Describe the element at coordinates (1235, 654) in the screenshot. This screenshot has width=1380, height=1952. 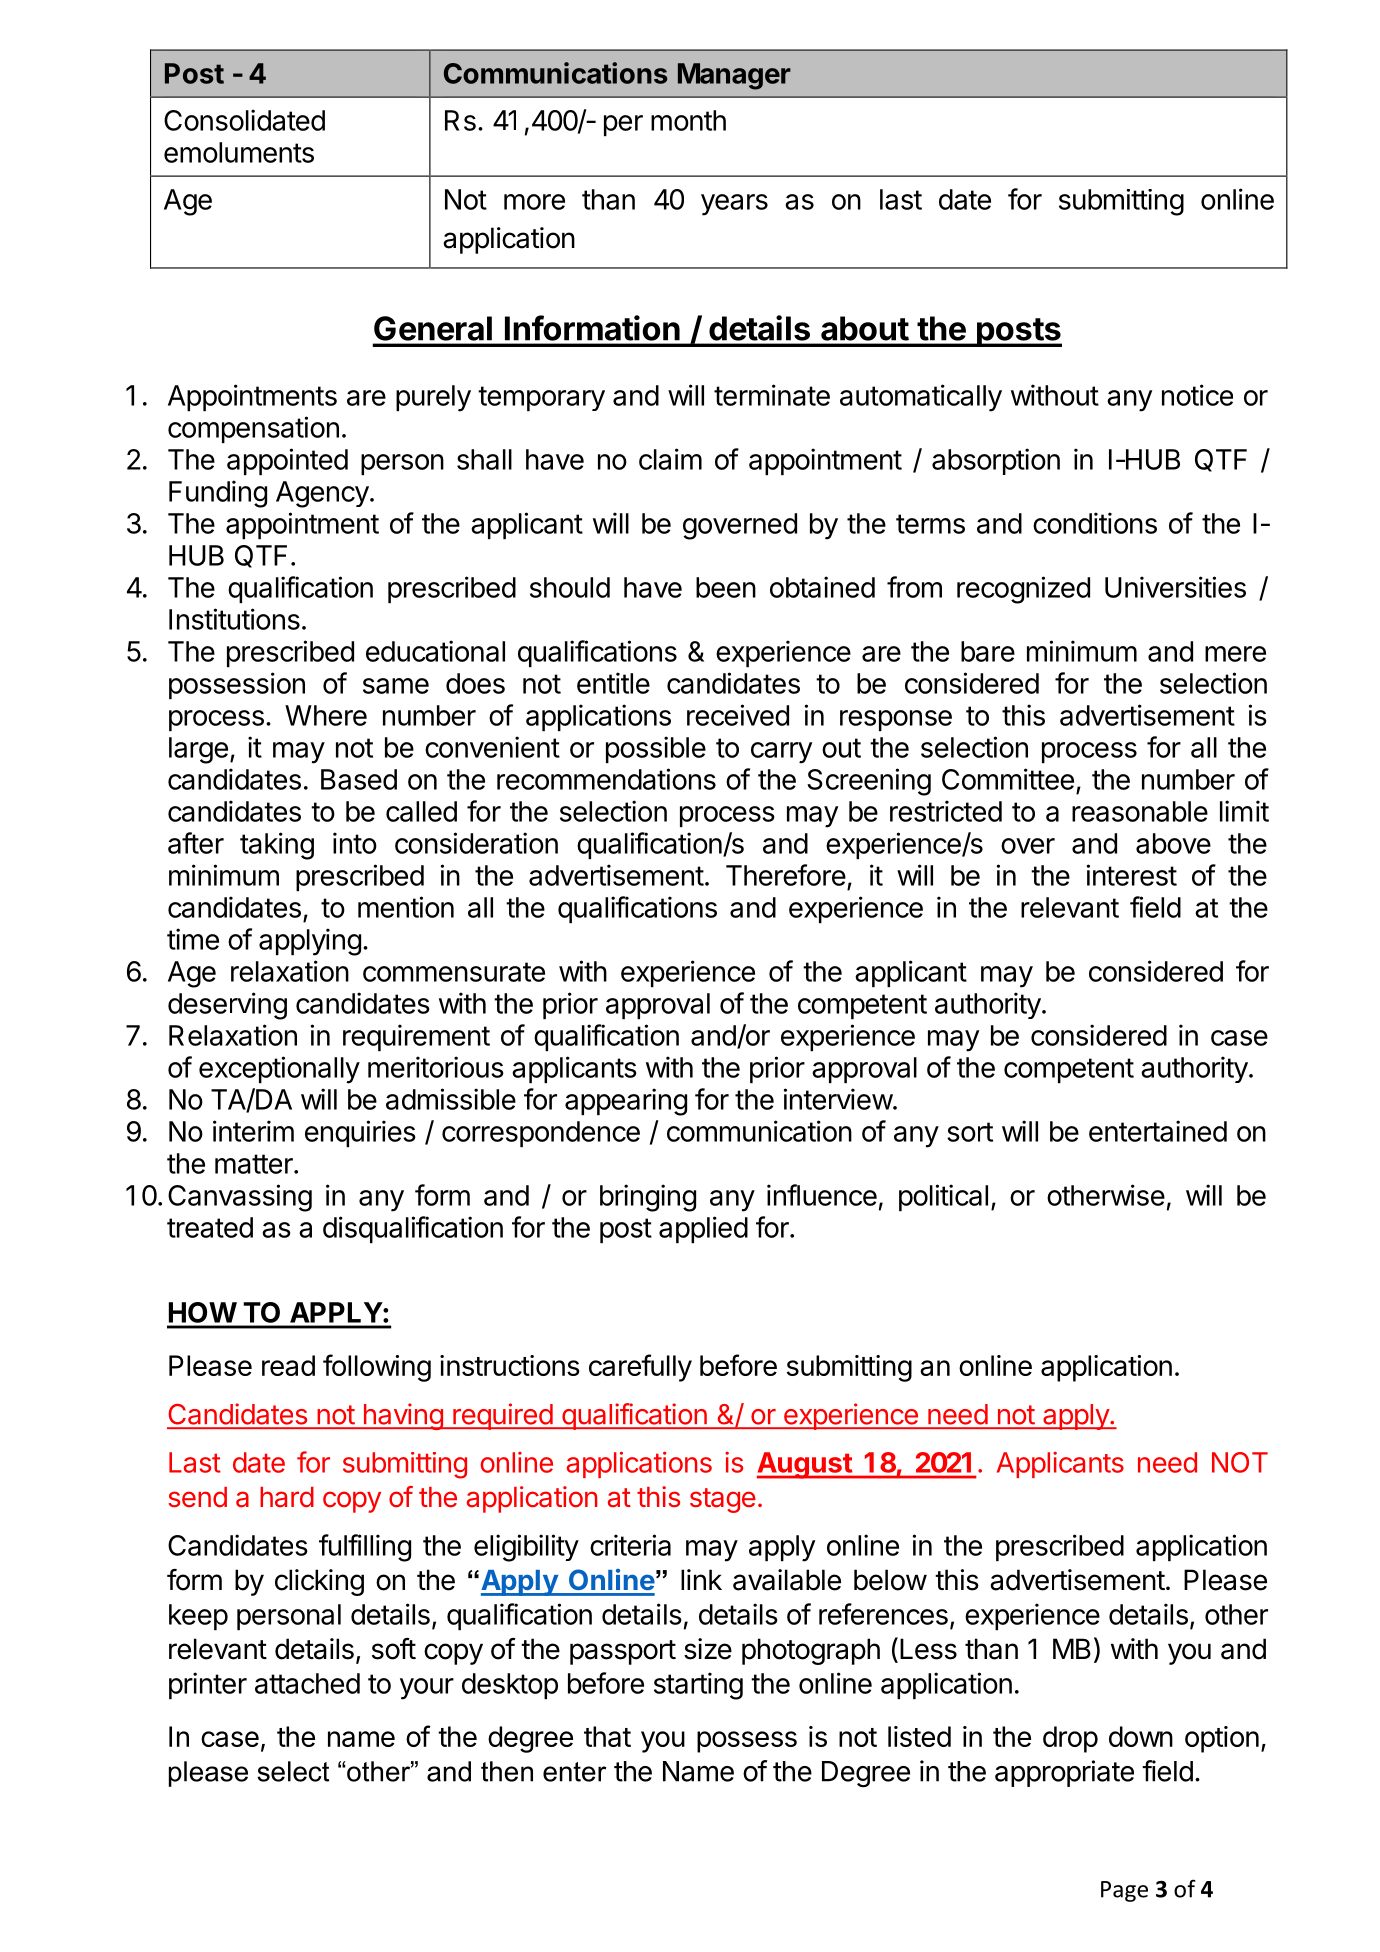
I see `mere` at that location.
